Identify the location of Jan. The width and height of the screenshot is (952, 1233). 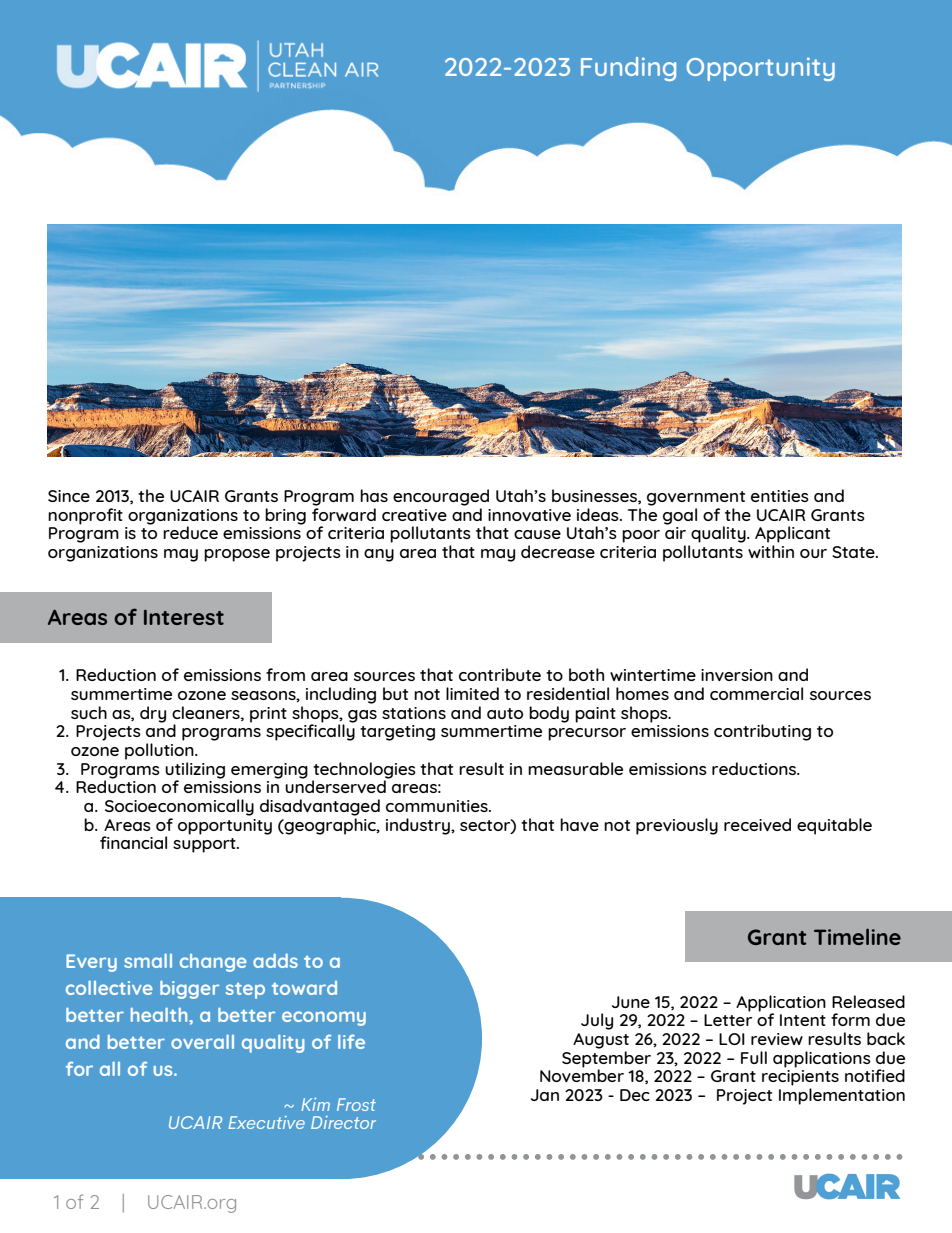
(545, 1095).
